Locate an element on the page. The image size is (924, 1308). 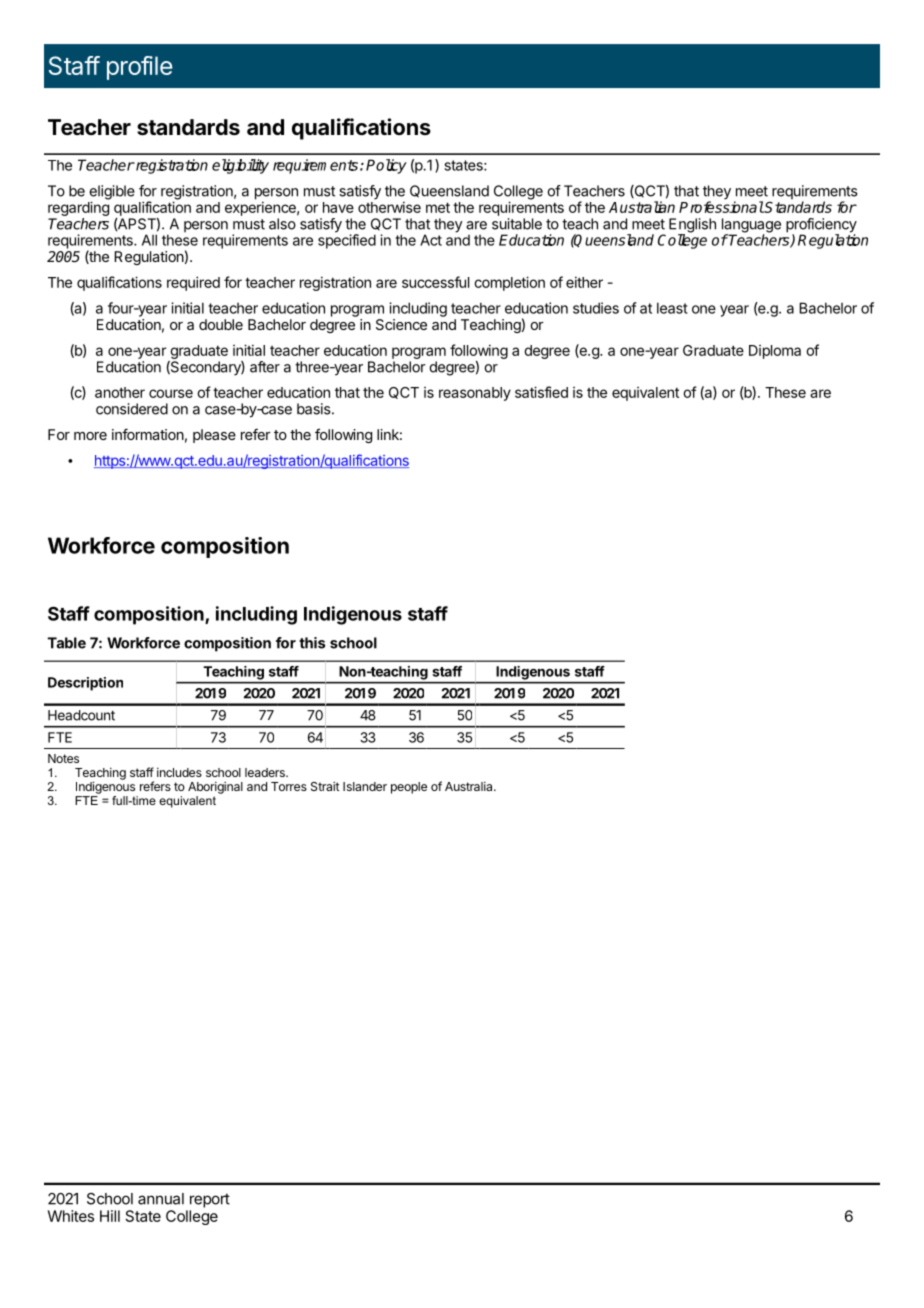
people is located at coordinates (409, 788).
